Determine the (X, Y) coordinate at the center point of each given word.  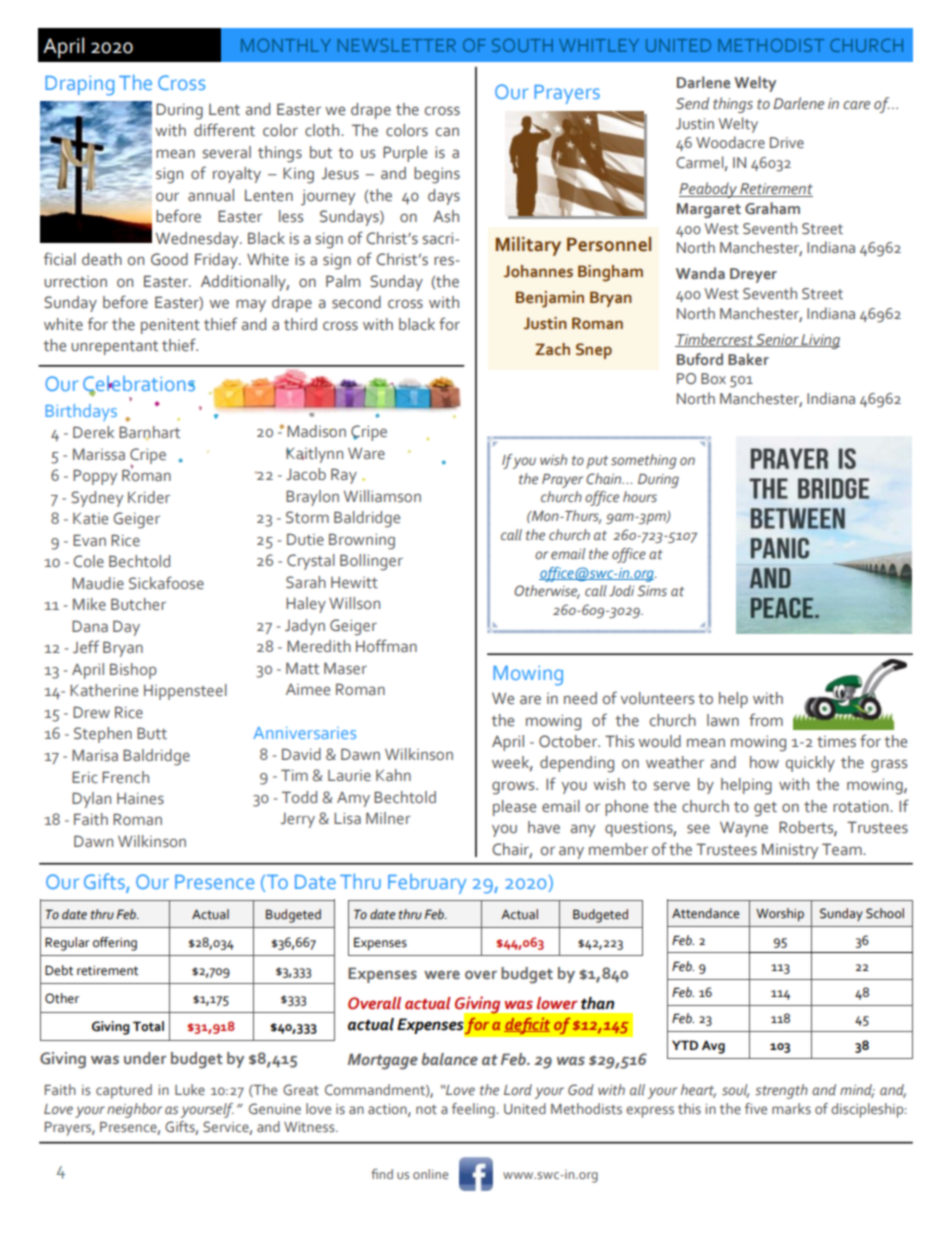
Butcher (138, 604)
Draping (80, 86)
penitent (170, 326)
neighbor (134, 1110)
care (856, 105)
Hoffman (386, 645)
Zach (552, 349)
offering (115, 944)
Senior (777, 340)
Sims (652, 590)
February (427, 884)
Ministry (790, 851)
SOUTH (522, 45)
